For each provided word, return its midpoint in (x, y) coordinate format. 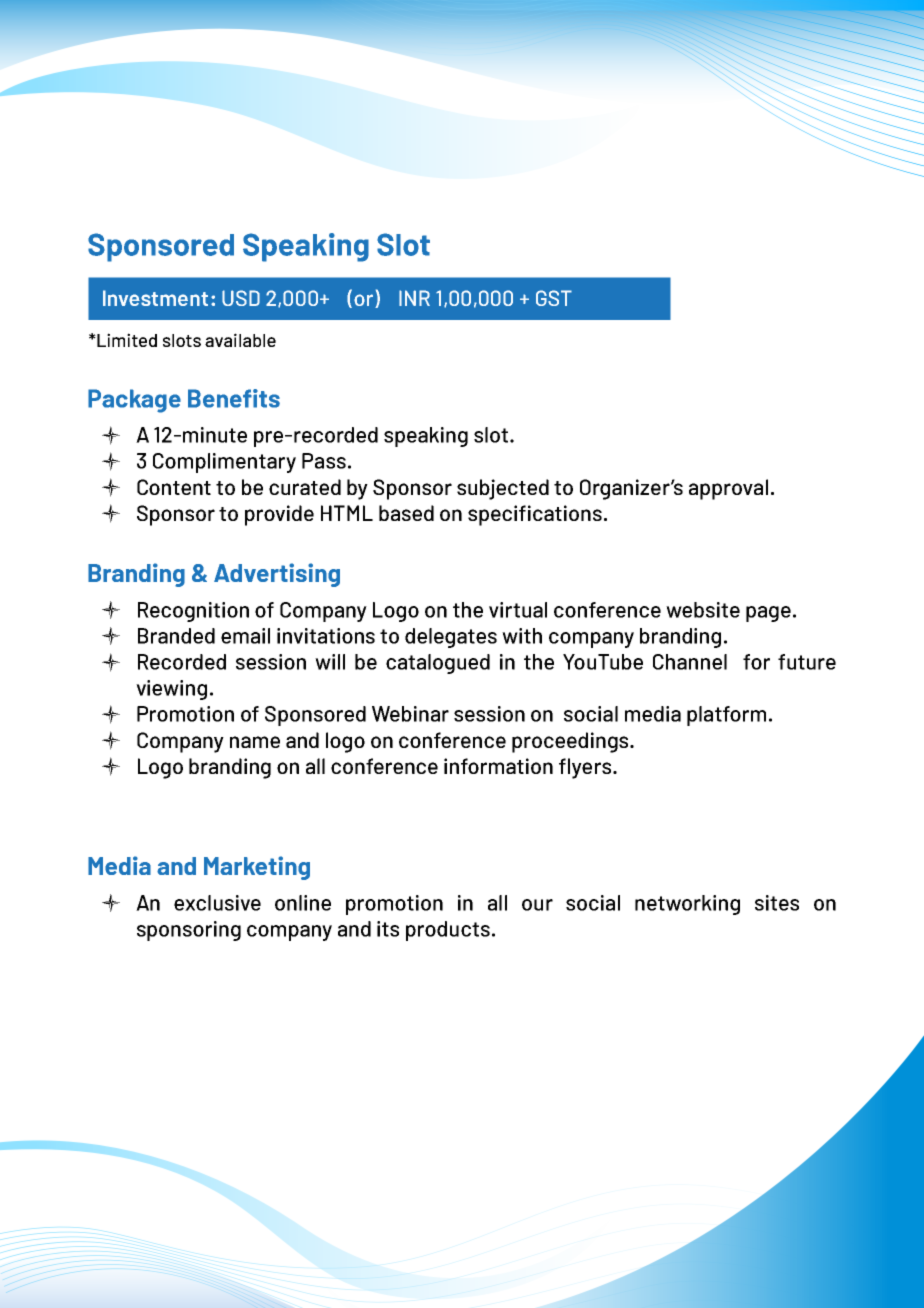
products (448, 931)
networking (687, 905)
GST (554, 298)
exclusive (217, 903)
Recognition (193, 612)
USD (241, 298)
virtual (518, 610)
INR (414, 298)
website (703, 610)
